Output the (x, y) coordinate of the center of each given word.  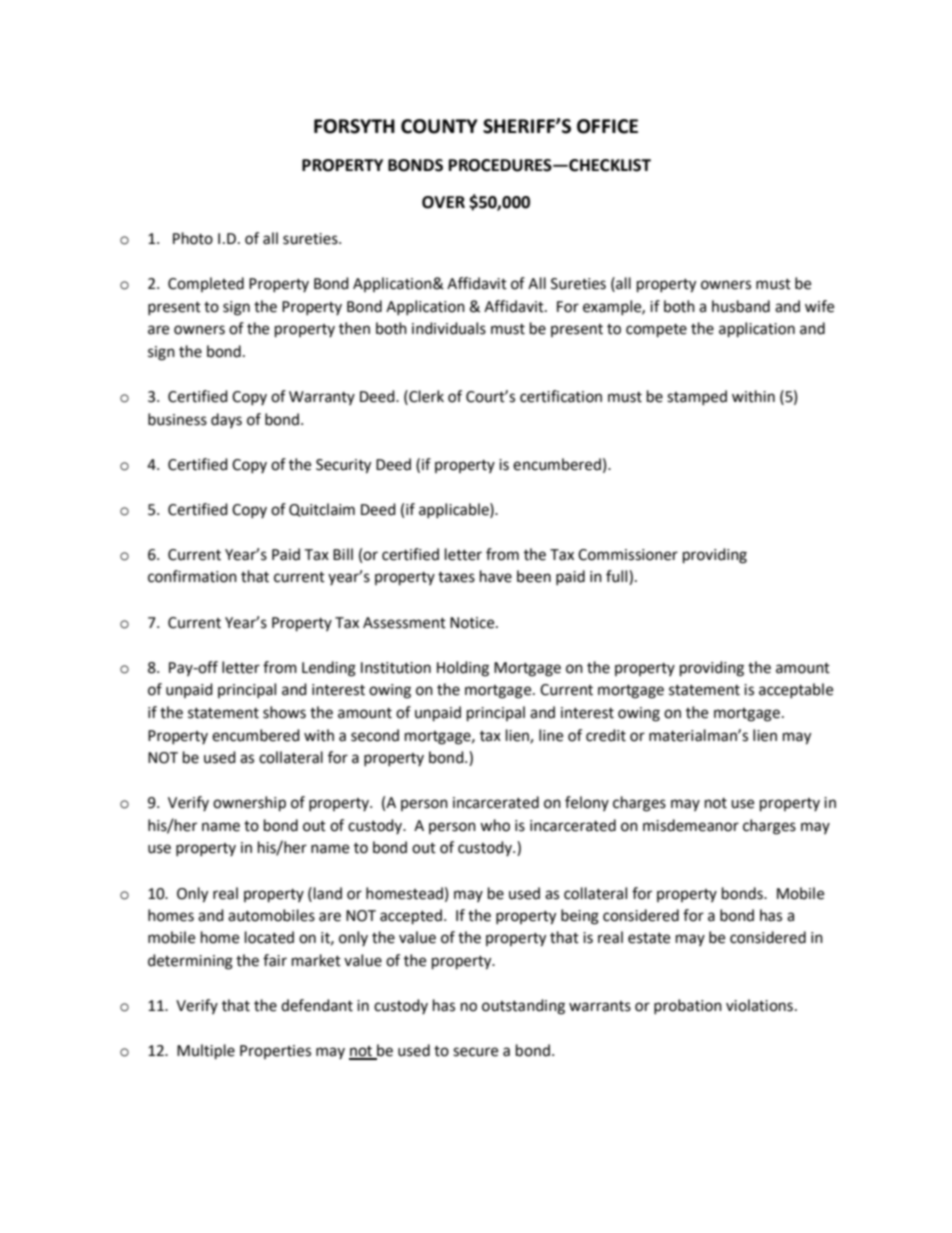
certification (561, 396)
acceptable (796, 690)
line (551, 735)
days (226, 420)
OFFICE (607, 126)
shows (284, 712)
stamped (697, 397)
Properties (275, 1052)
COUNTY (439, 126)
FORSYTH (354, 126)
